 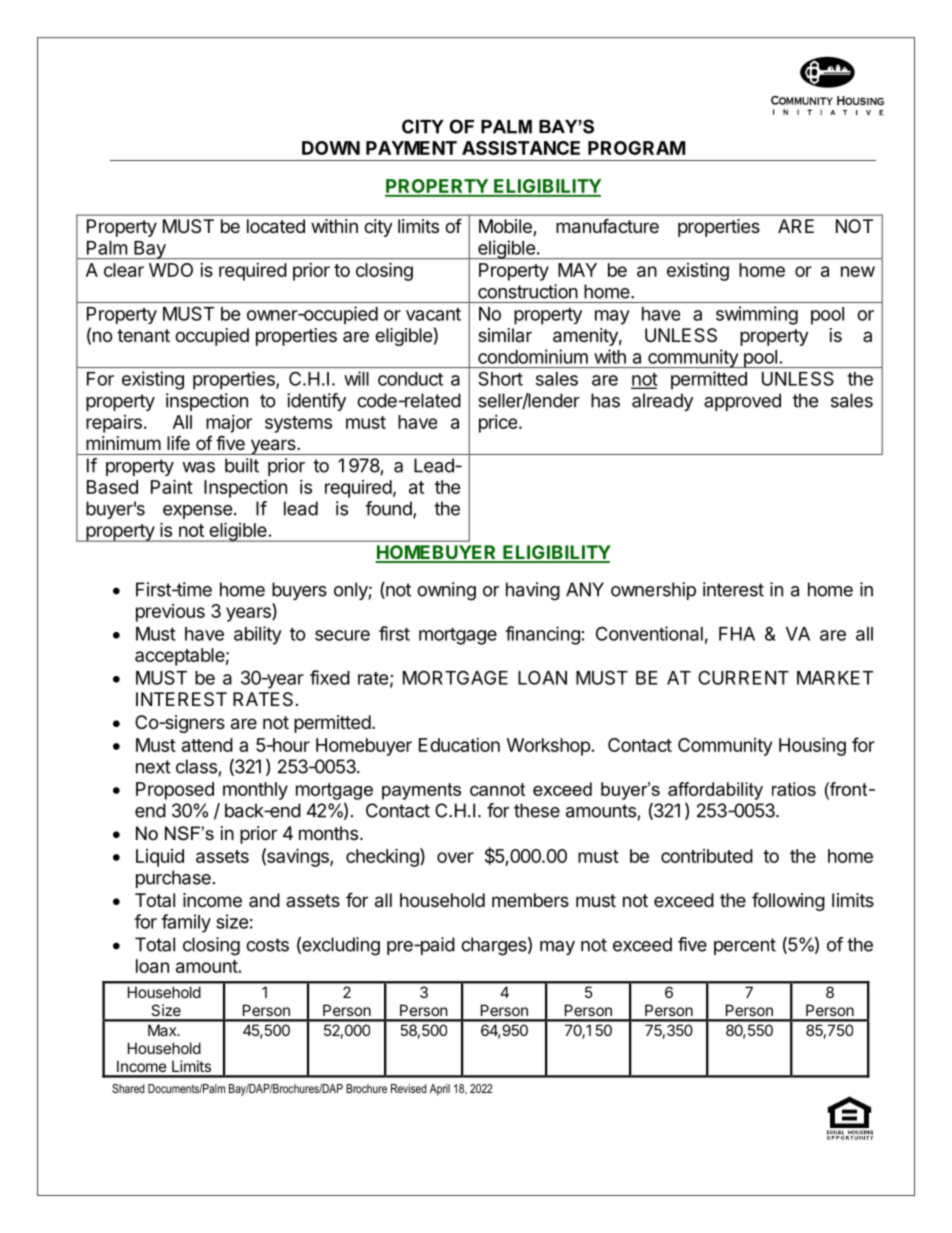 What do you see at coordinates (170, 613) in the image?
I see `previous` at bounding box center [170, 613].
